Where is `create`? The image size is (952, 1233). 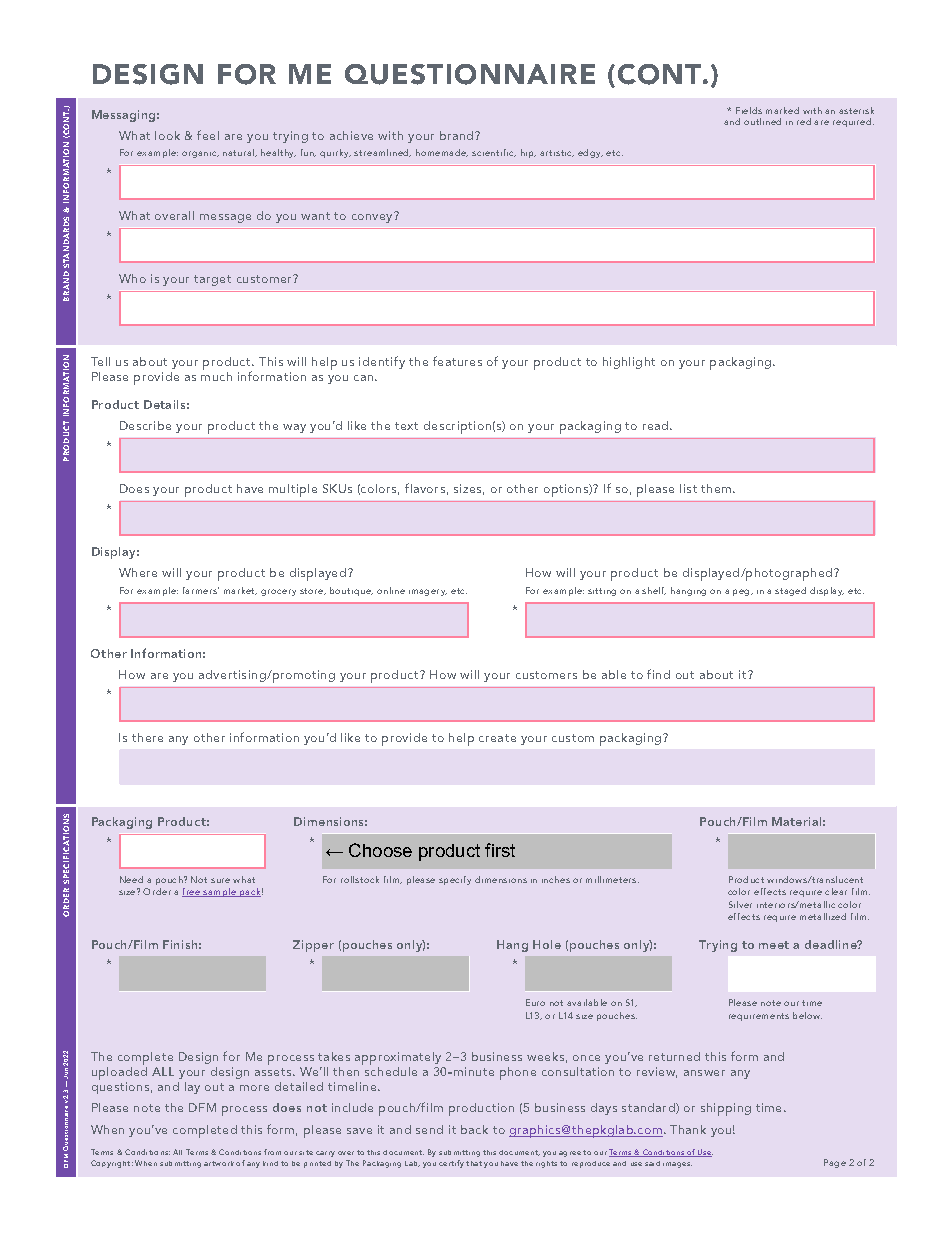
create is located at coordinates (497, 738).
